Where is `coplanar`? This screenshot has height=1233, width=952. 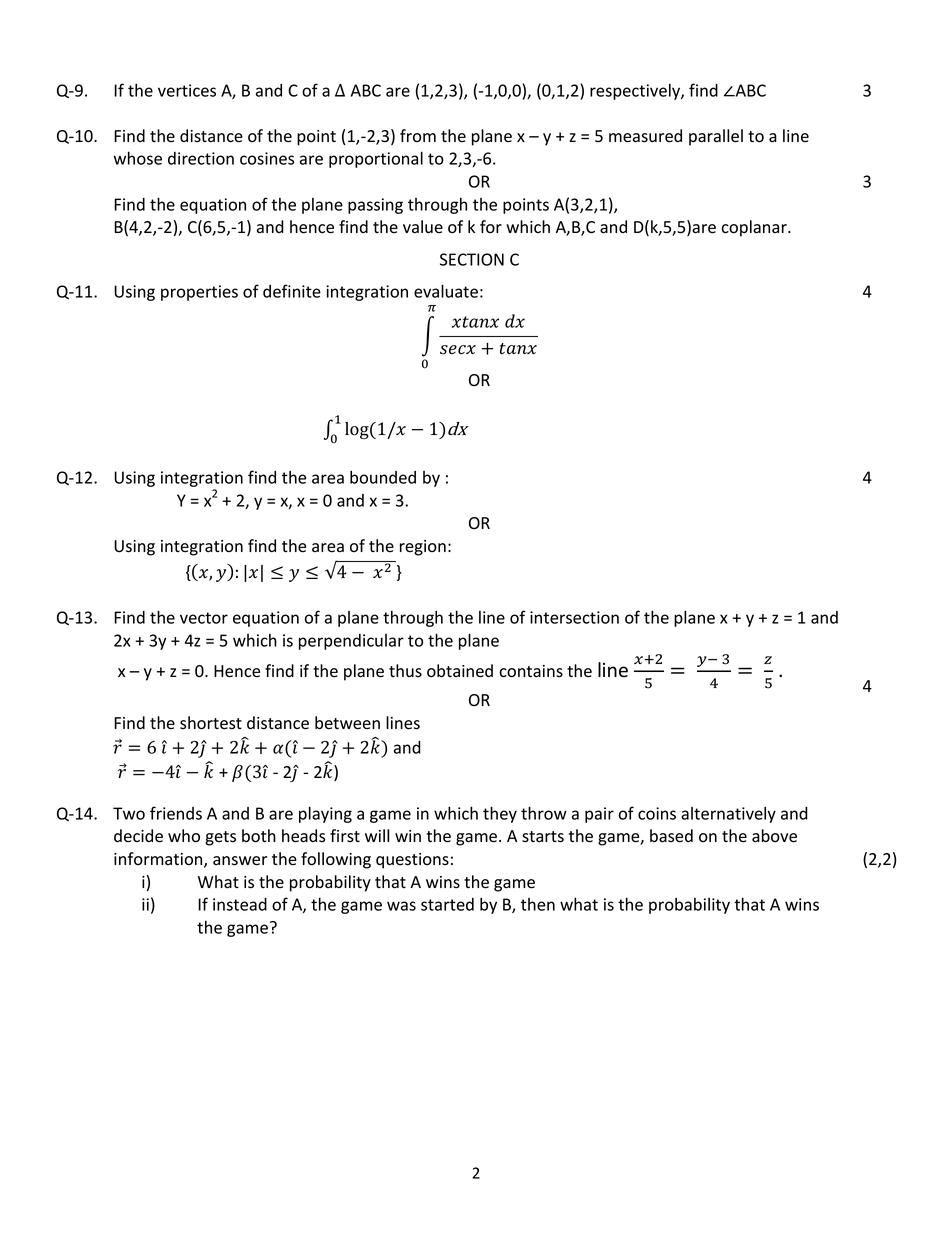
coplanar is located at coordinates (755, 228).
